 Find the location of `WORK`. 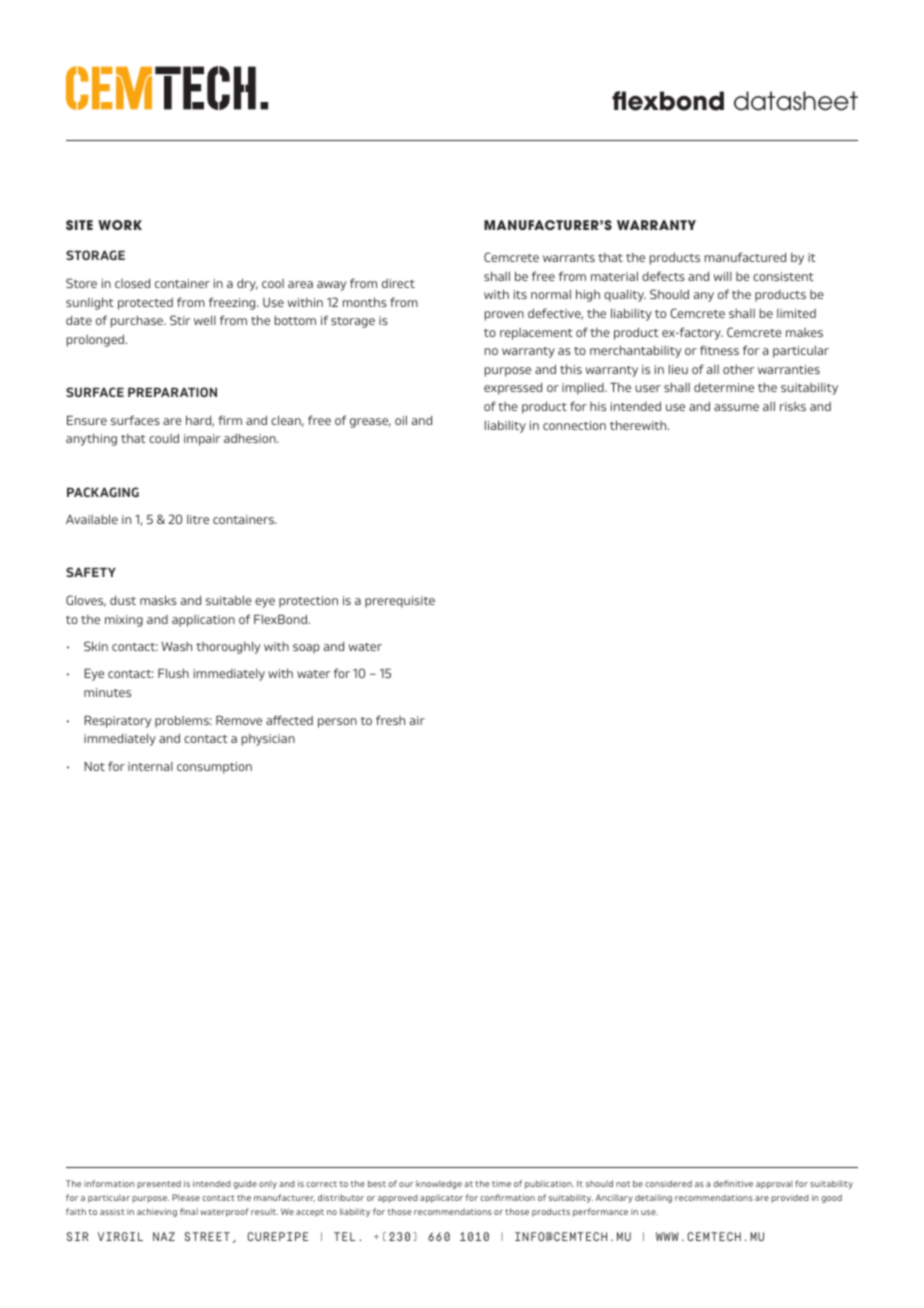

WORK is located at coordinates (120, 225).
